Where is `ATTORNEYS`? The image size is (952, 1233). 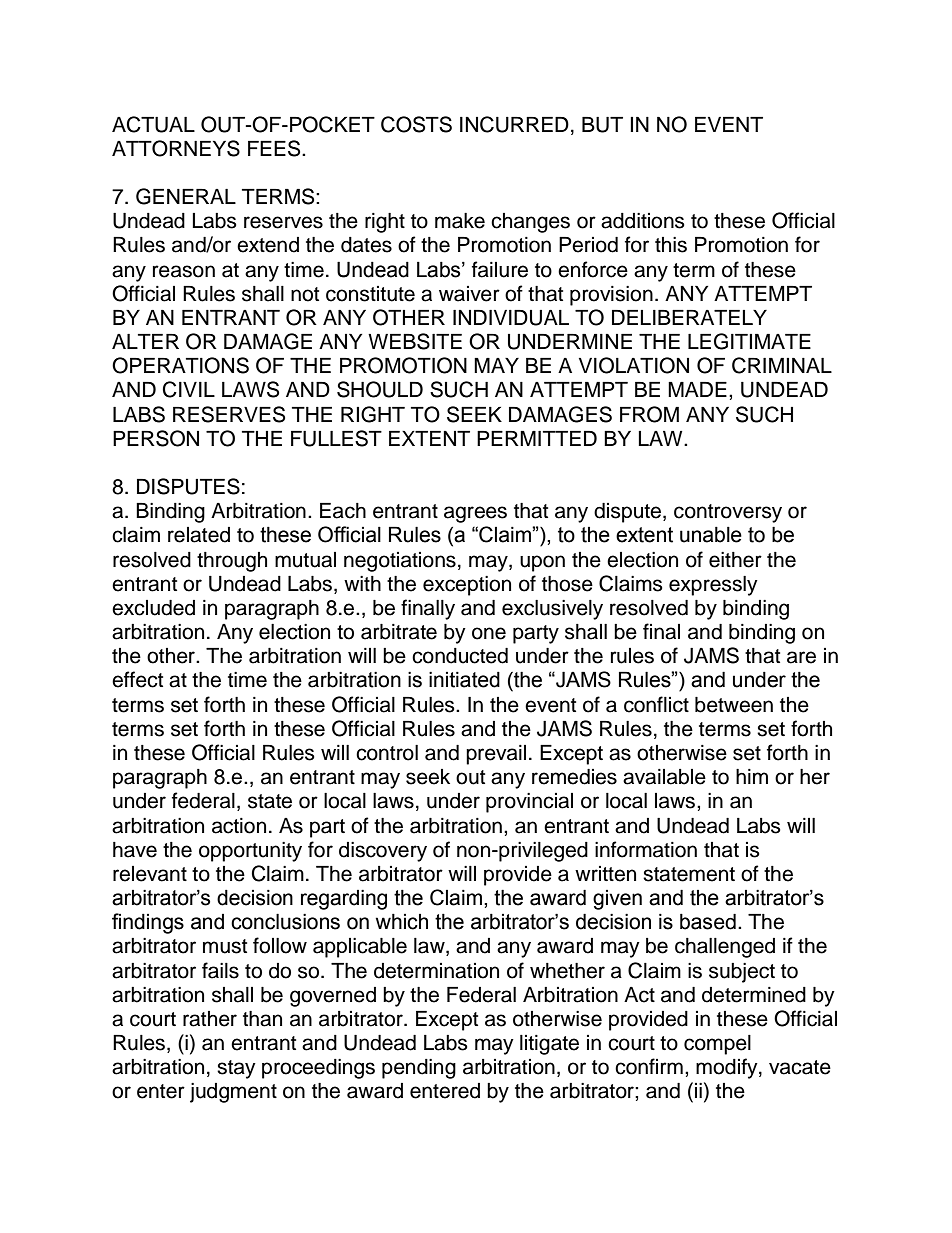 ATTORNEYS is located at coordinates (176, 148).
